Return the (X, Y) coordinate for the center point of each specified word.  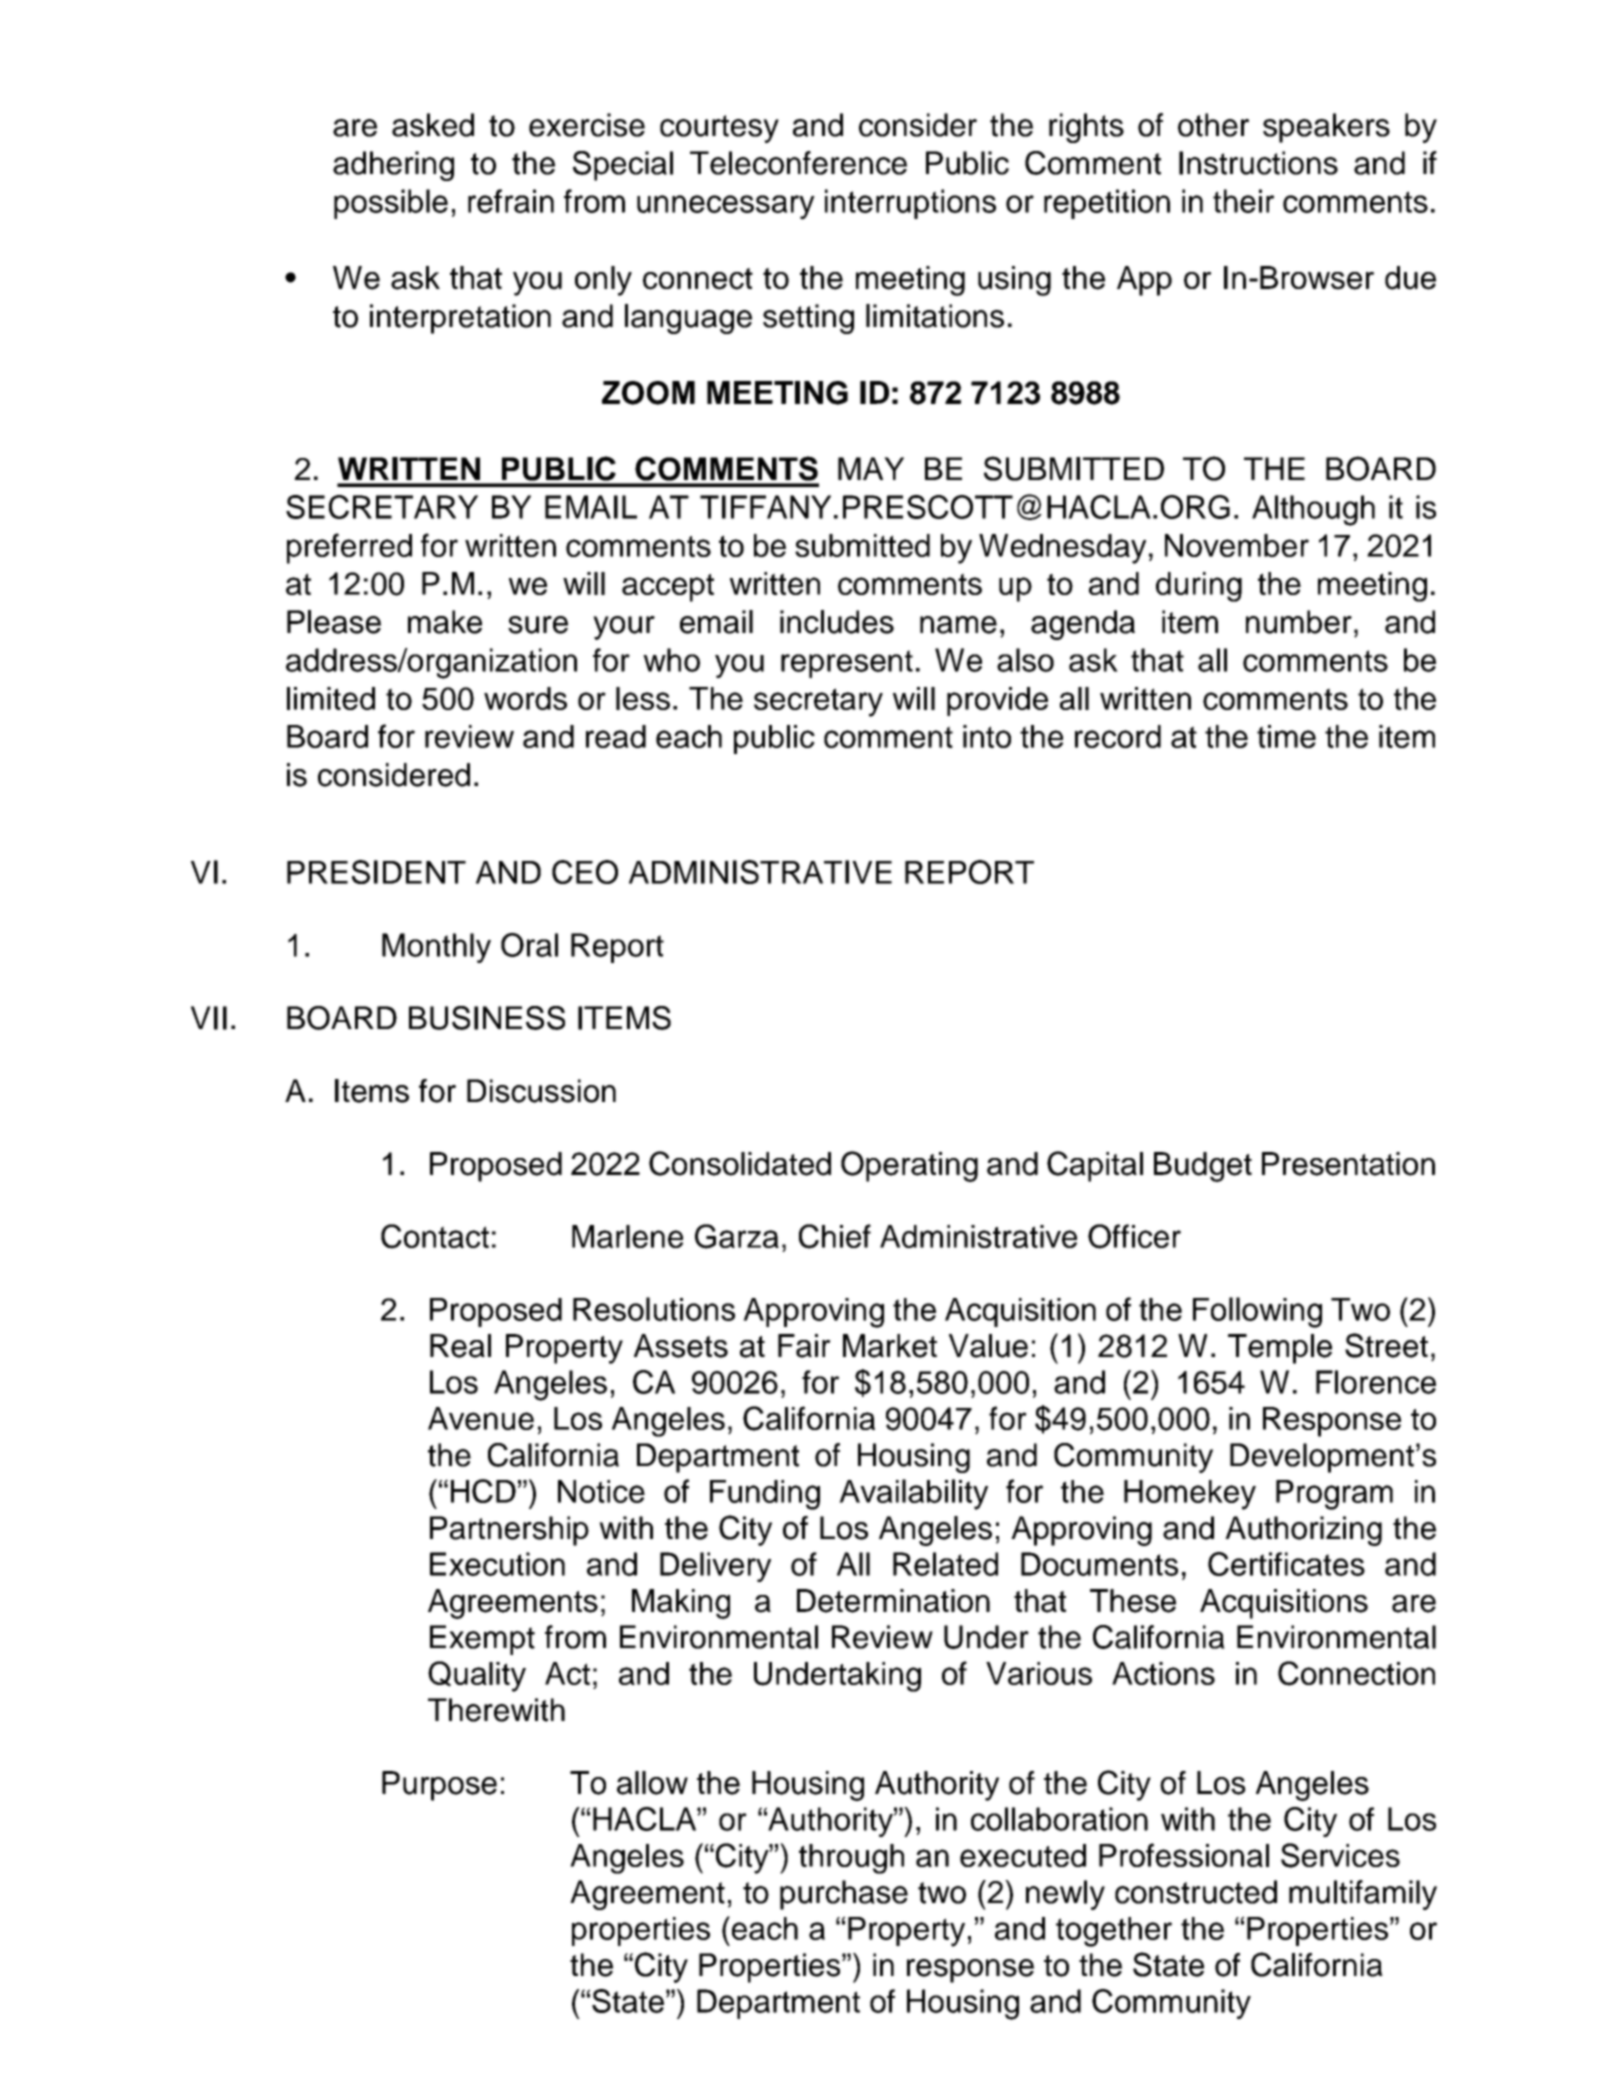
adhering (393, 166)
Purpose (439, 1786)
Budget (1203, 1167)
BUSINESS (487, 1018)
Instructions (1258, 163)
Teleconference (798, 163)
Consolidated (740, 1163)
